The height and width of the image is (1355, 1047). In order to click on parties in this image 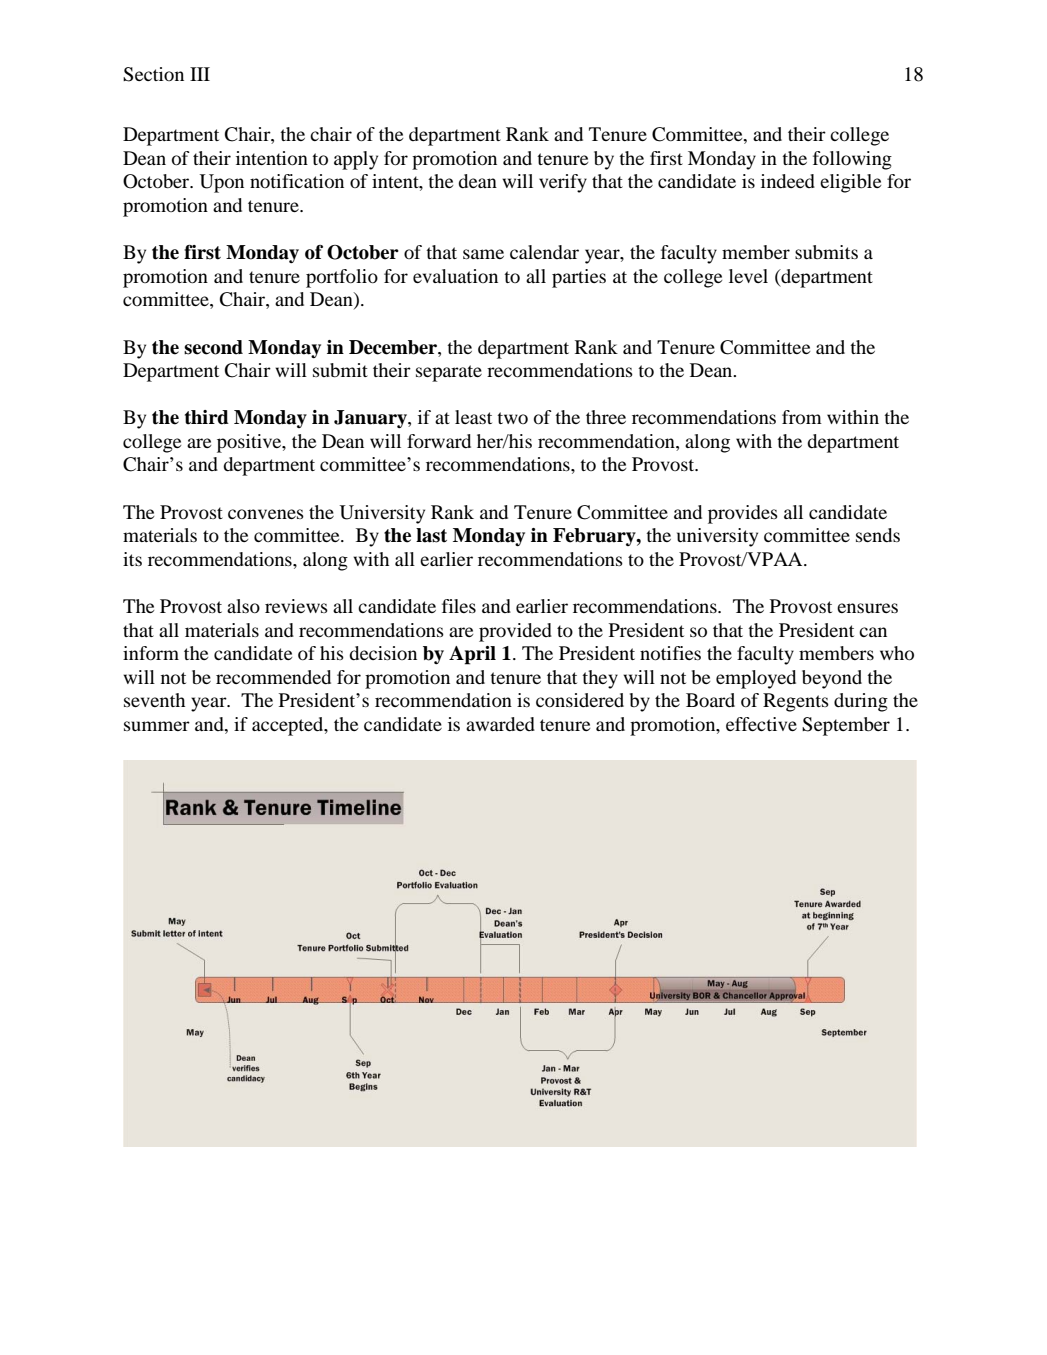, I will do `click(579, 278)`.
